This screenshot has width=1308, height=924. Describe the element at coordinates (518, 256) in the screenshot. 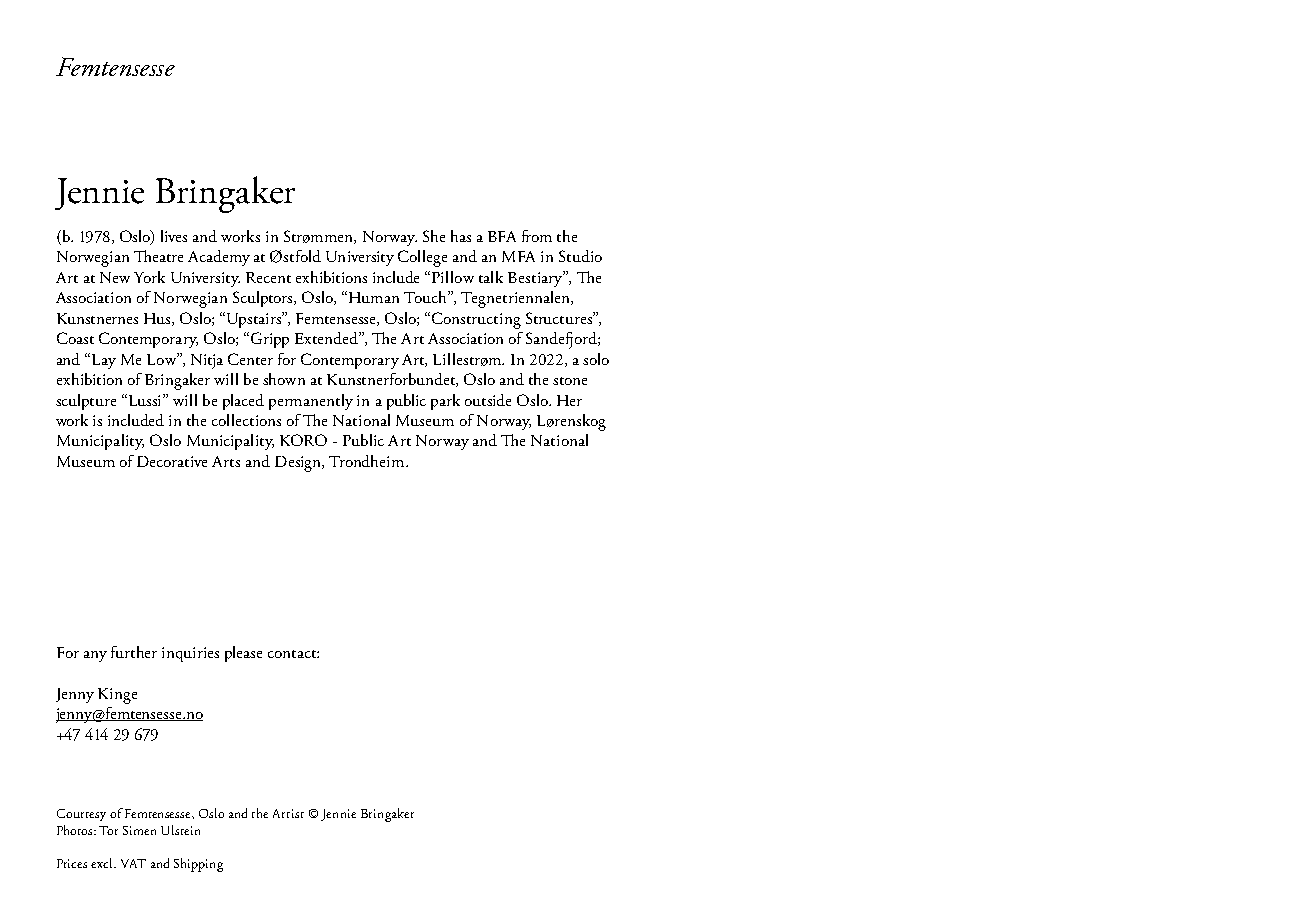

I see `MFA` at that location.
